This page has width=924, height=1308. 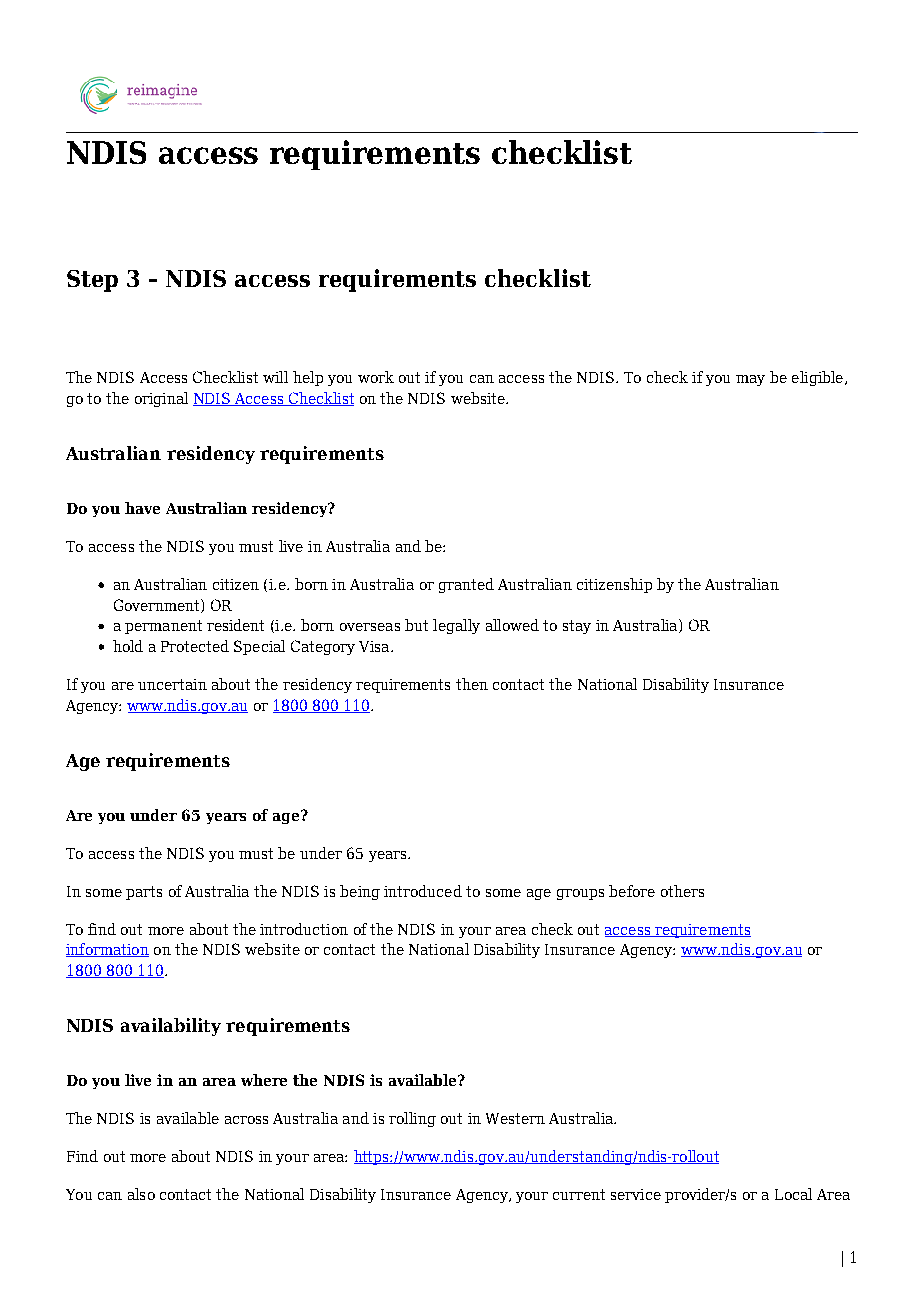 What do you see at coordinates (376, 377) in the page?
I see `work` at bounding box center [376, 377].
